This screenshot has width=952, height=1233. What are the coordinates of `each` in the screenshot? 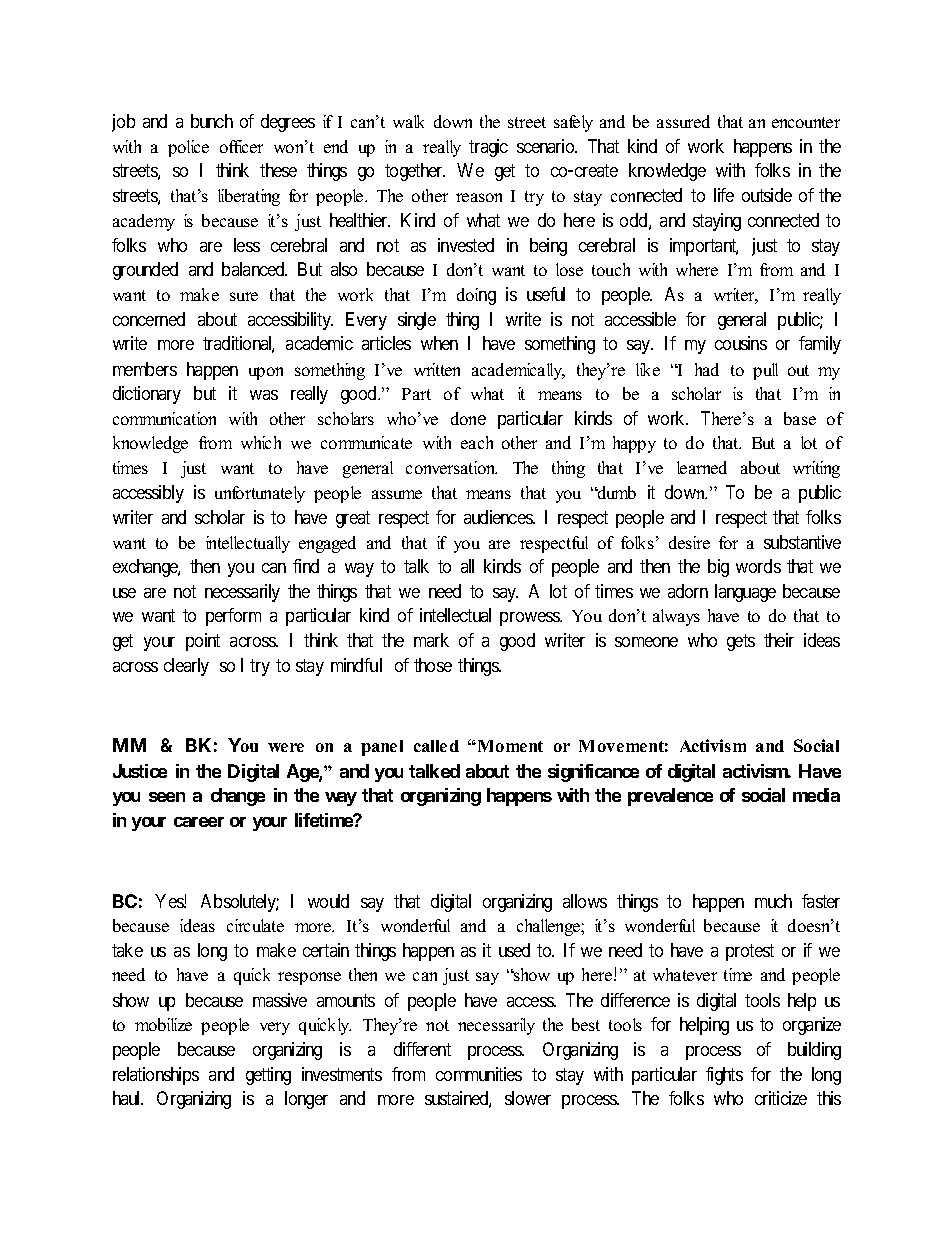 It's located at (477, 442).
